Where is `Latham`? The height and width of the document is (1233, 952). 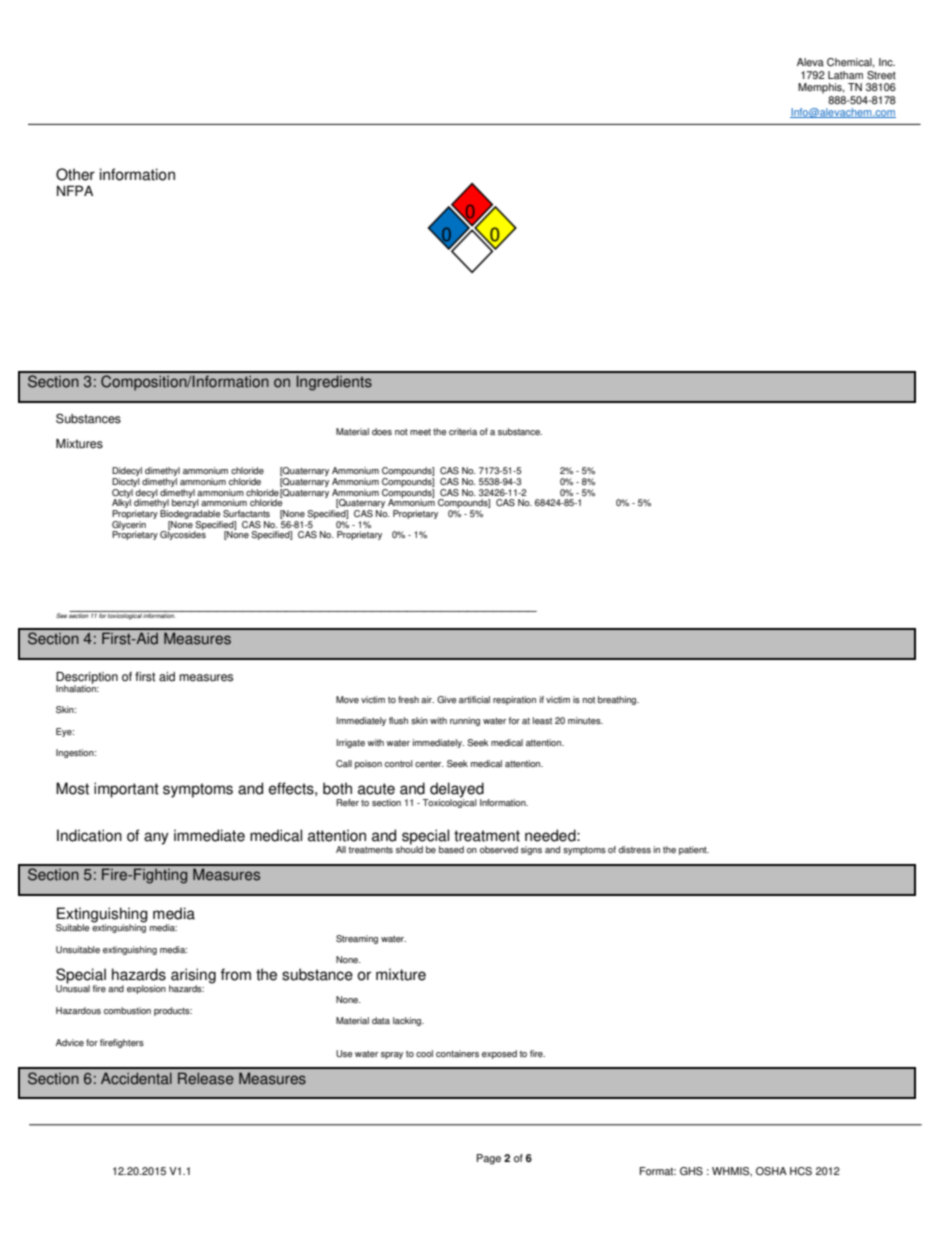
Latham is located at coordinates (845, 75).
